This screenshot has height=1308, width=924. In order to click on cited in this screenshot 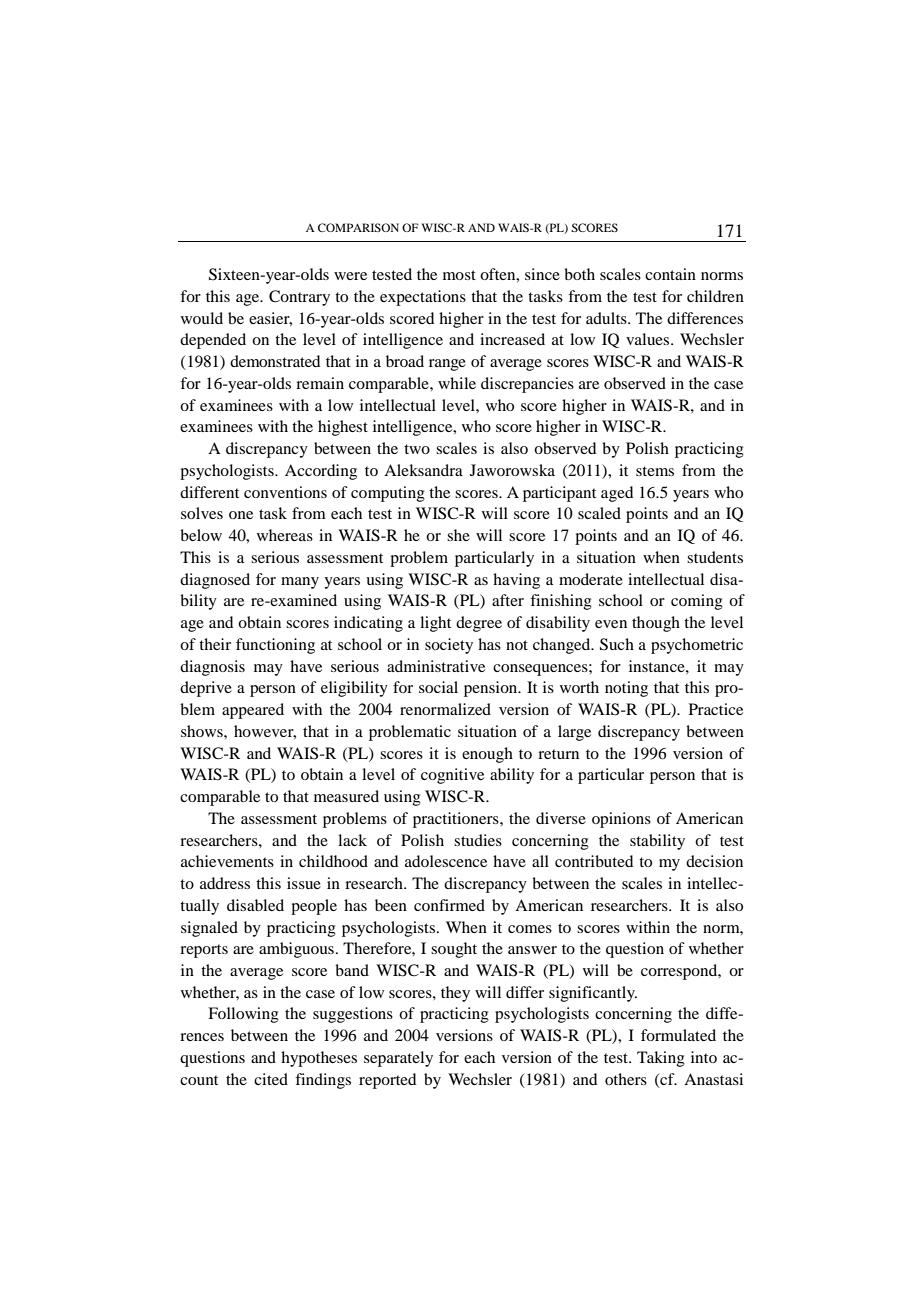, I will do `click(271, 1079)`.
